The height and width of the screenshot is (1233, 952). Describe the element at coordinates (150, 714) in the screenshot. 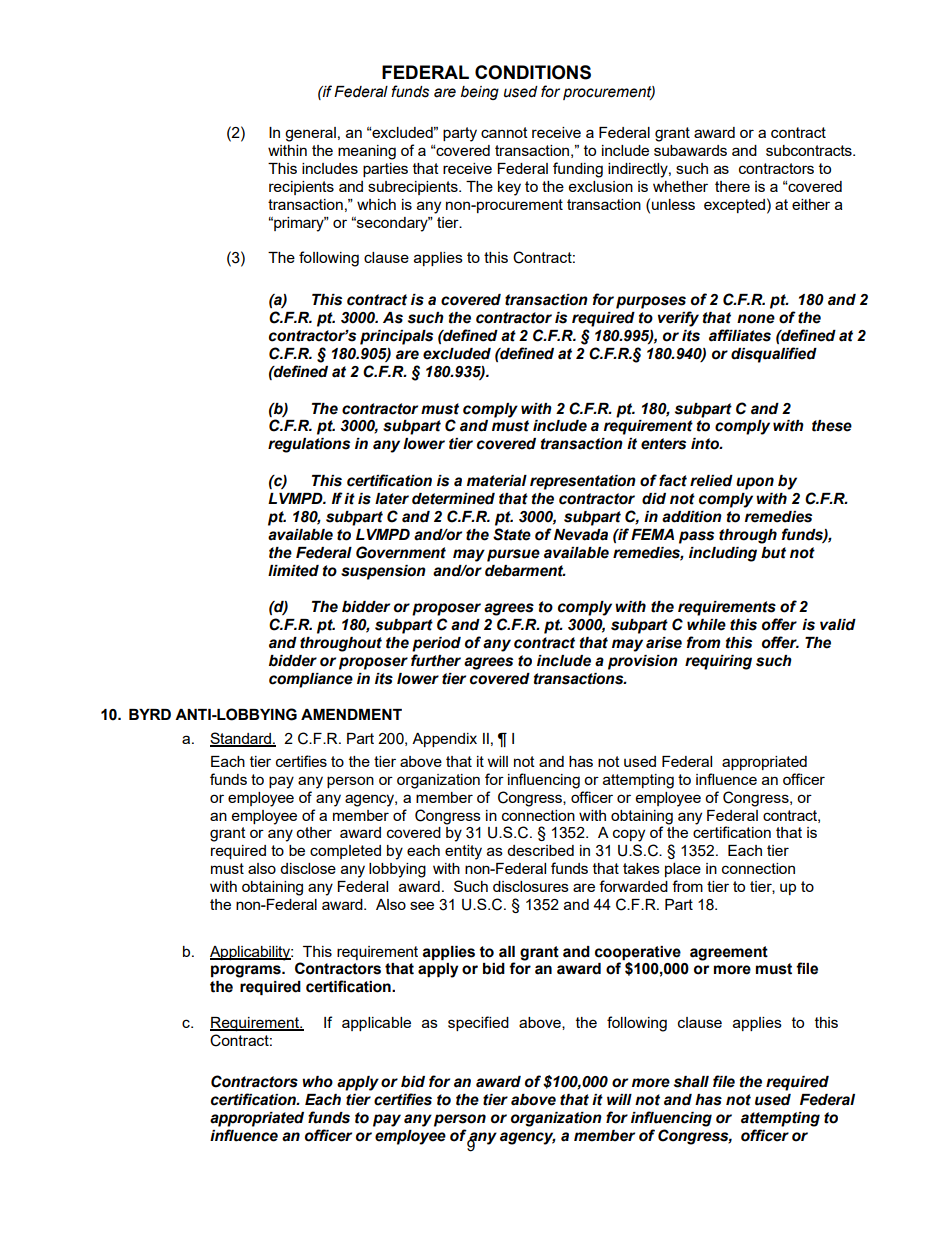

I see `BYRD` at that location.
